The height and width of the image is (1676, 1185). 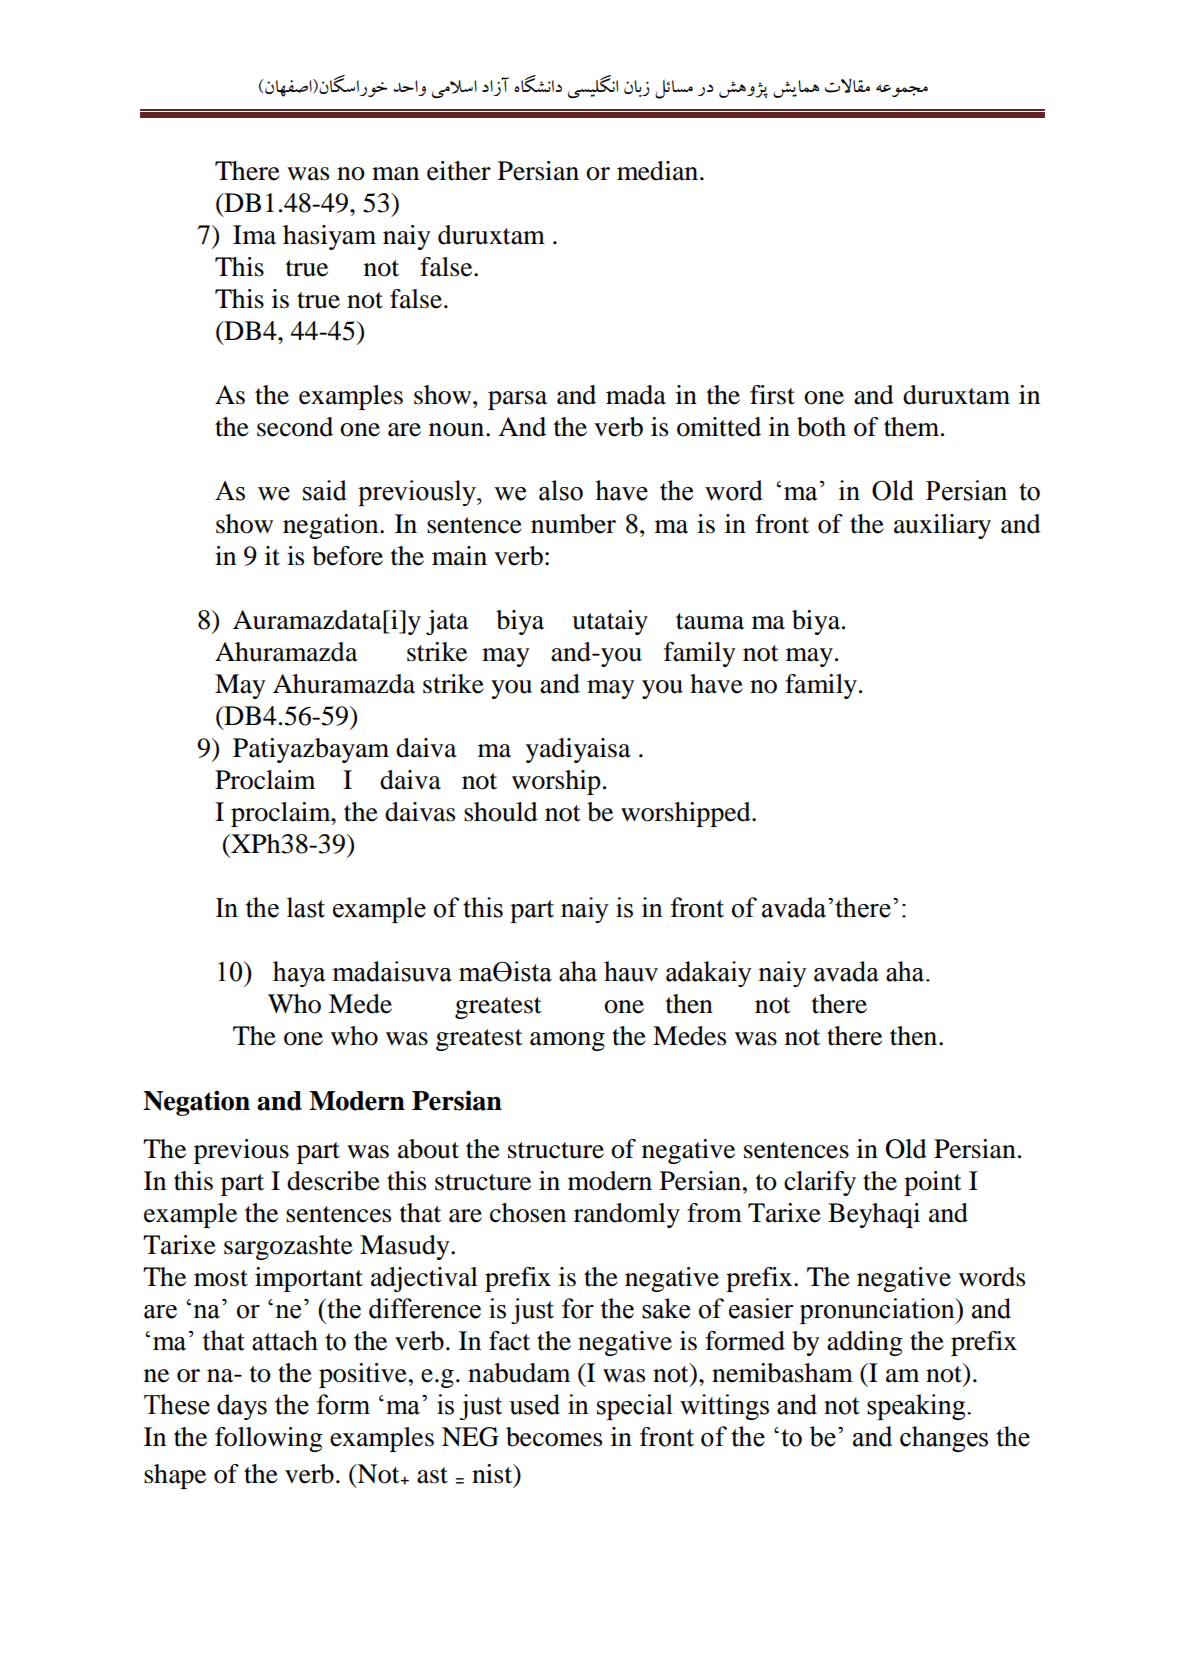 I want to click on should, so click(x=501, y=812).
